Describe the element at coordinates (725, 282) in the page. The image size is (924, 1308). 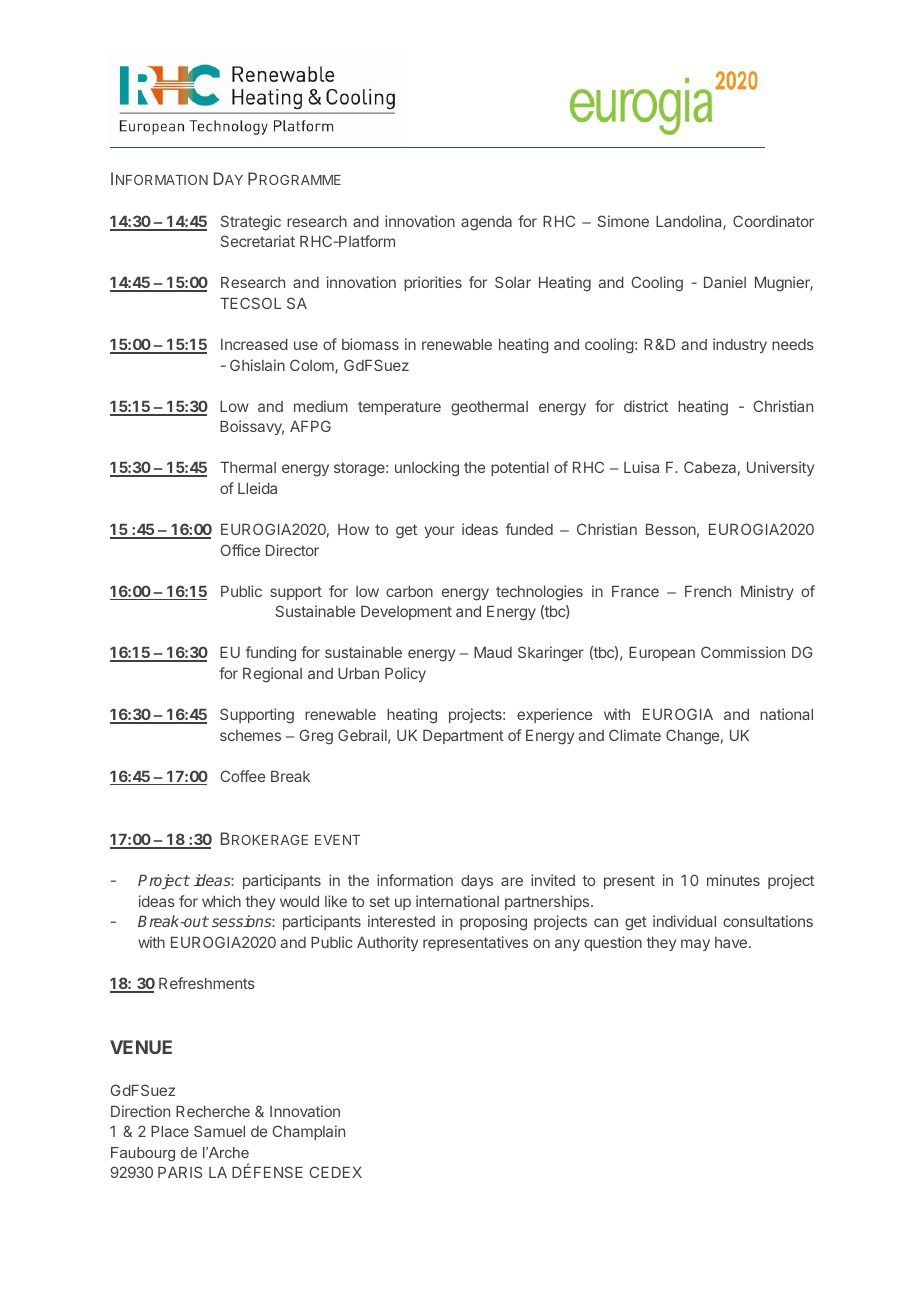
I see `Daniel` at that location.
